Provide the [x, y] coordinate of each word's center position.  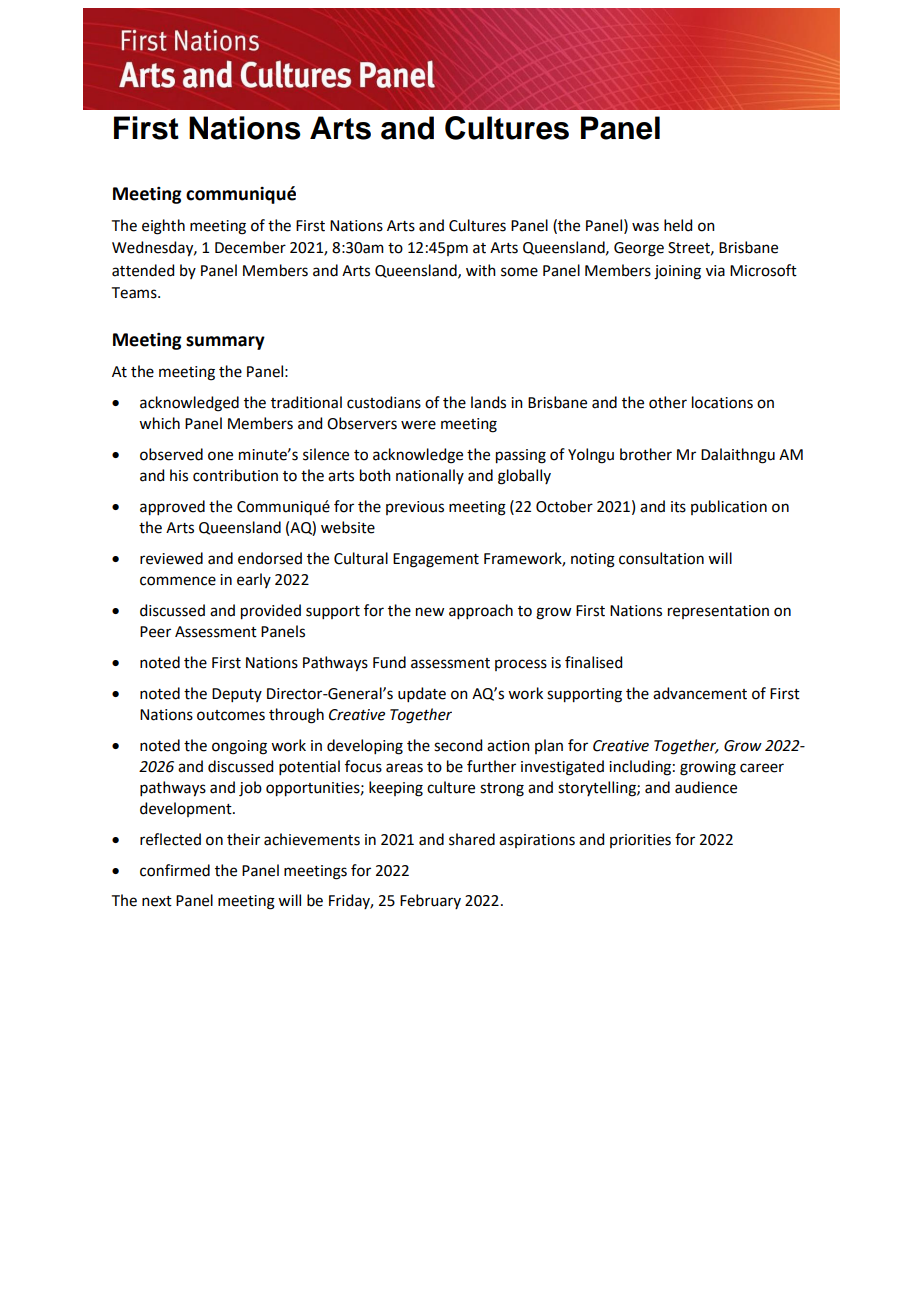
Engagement [436, 560]
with [481, 270]
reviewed [171, 558]
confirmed [175, 870]
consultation [661, 558]
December [250, 247]
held [678, 225]
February [430, 901]
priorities [640, 841]
